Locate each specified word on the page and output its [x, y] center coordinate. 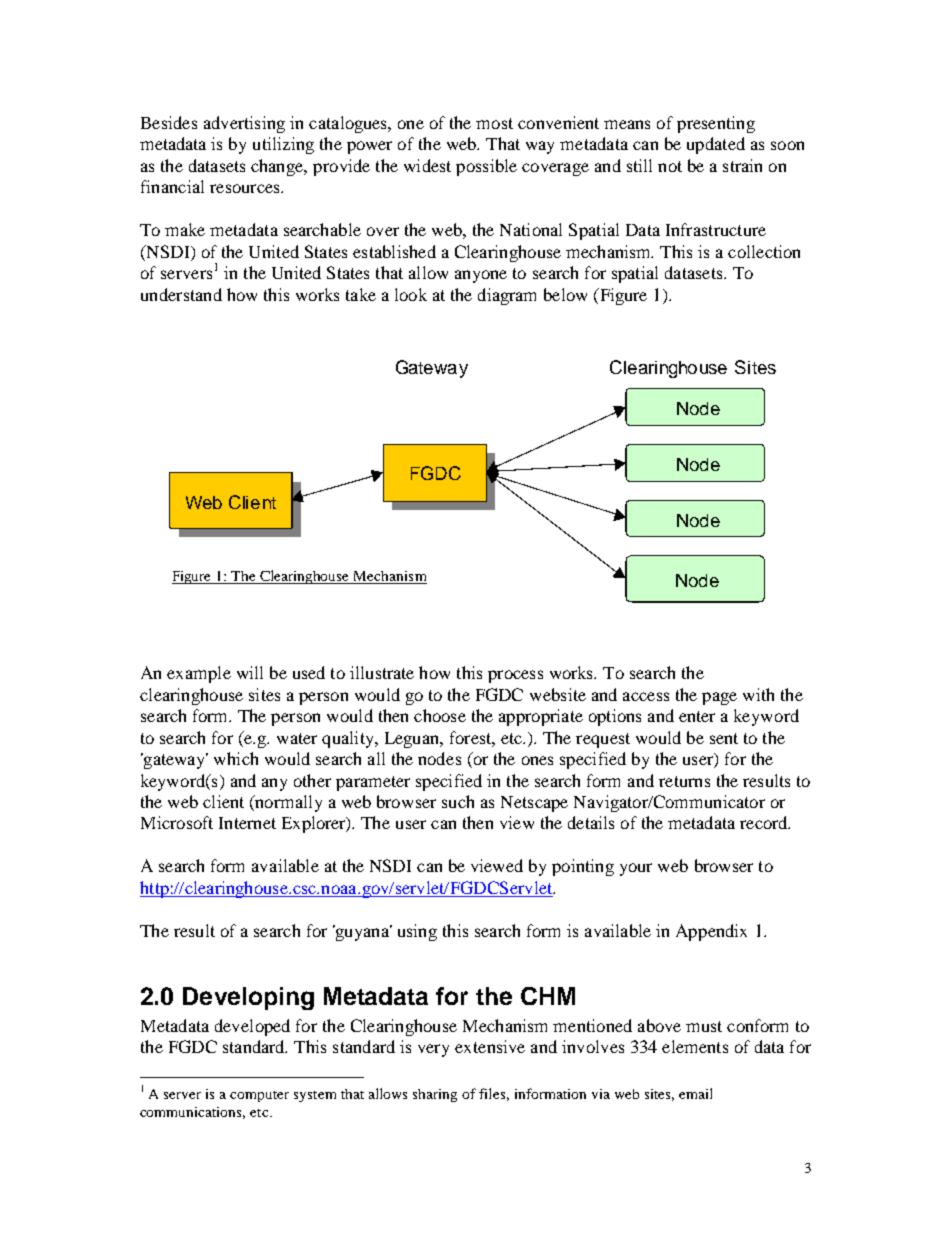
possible [486, 167]
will [250, 672]
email [695, 1093]
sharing [435, 1095]
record [765, 822]
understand [181, 294]
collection [764, 251]
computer [259, 1096]
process [515, 676]
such [458, 801]
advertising [244, 124]
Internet [247, 823]
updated [716, 145]
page [719, 698]
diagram [507, 296]
